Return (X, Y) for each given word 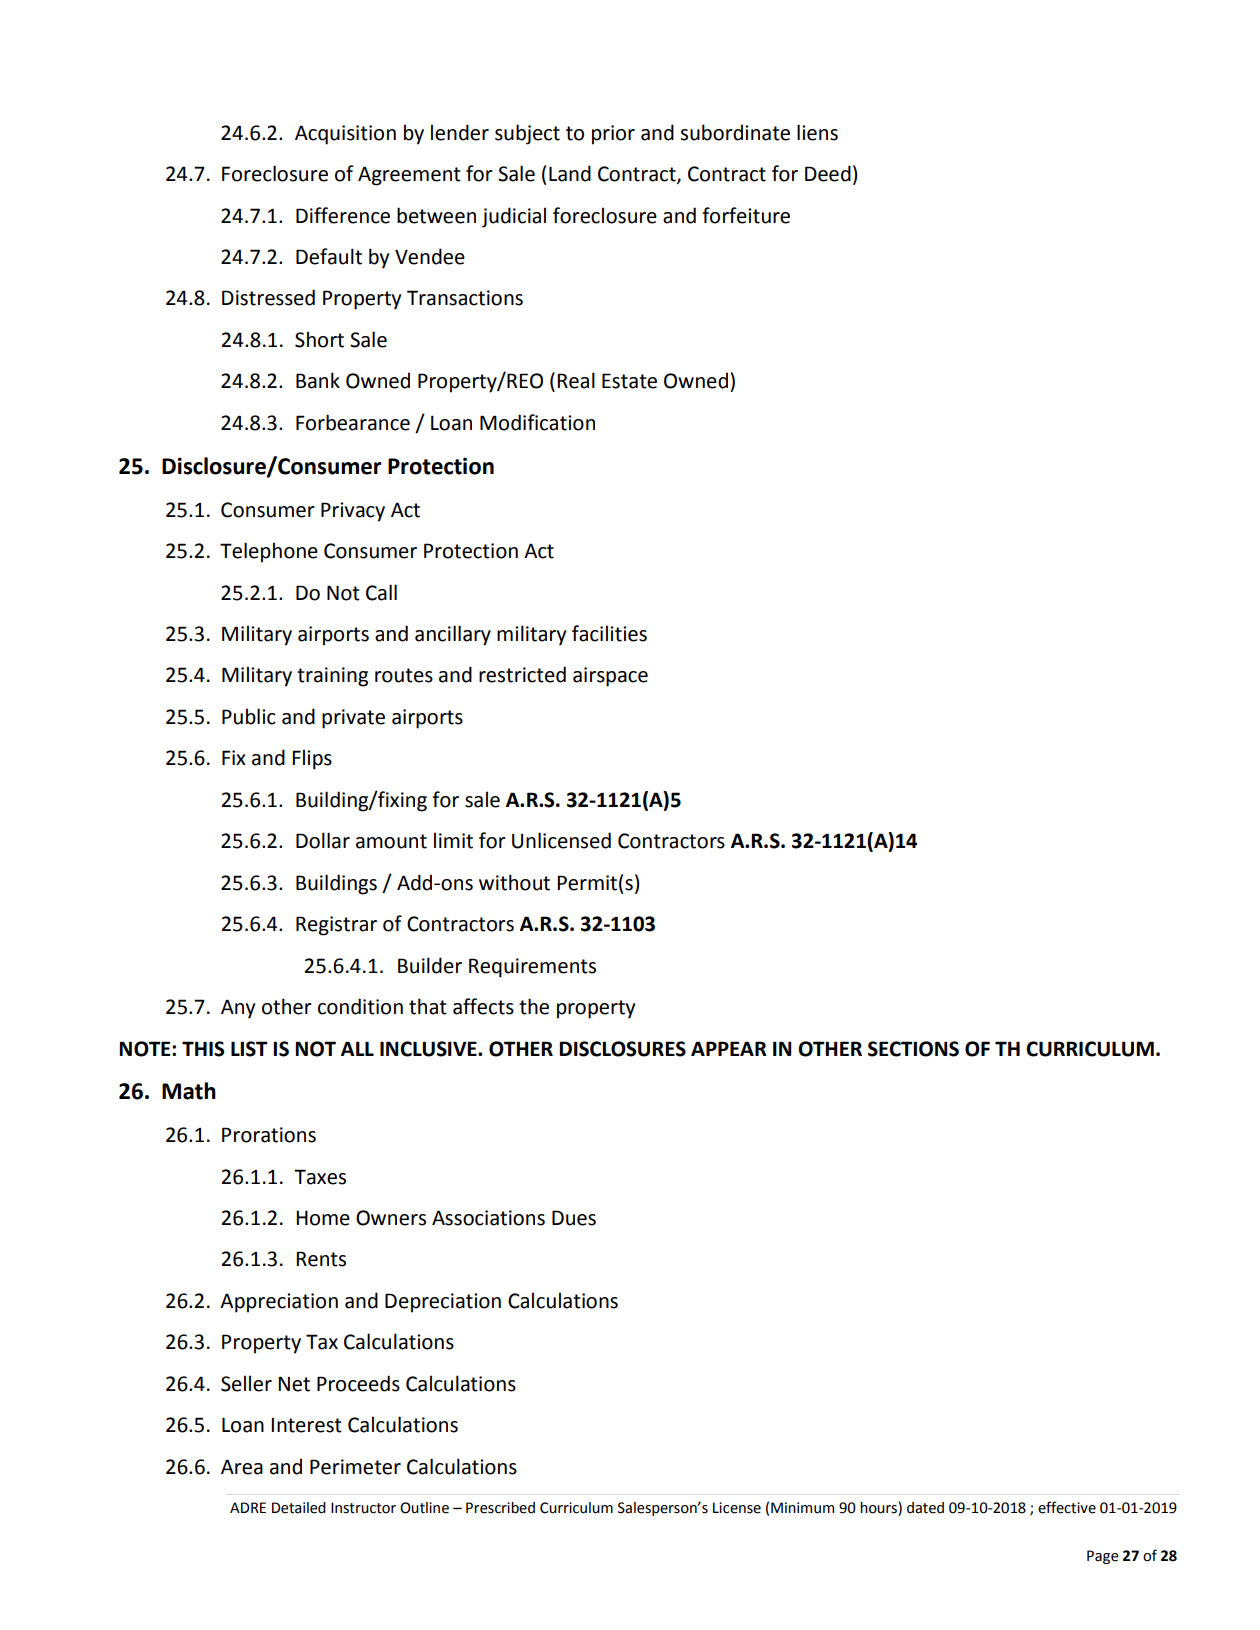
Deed (828, 173)
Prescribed (500, 1508)
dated (925, 1508)
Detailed (299, 1508)
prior (613, 135)
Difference (343, 215)
